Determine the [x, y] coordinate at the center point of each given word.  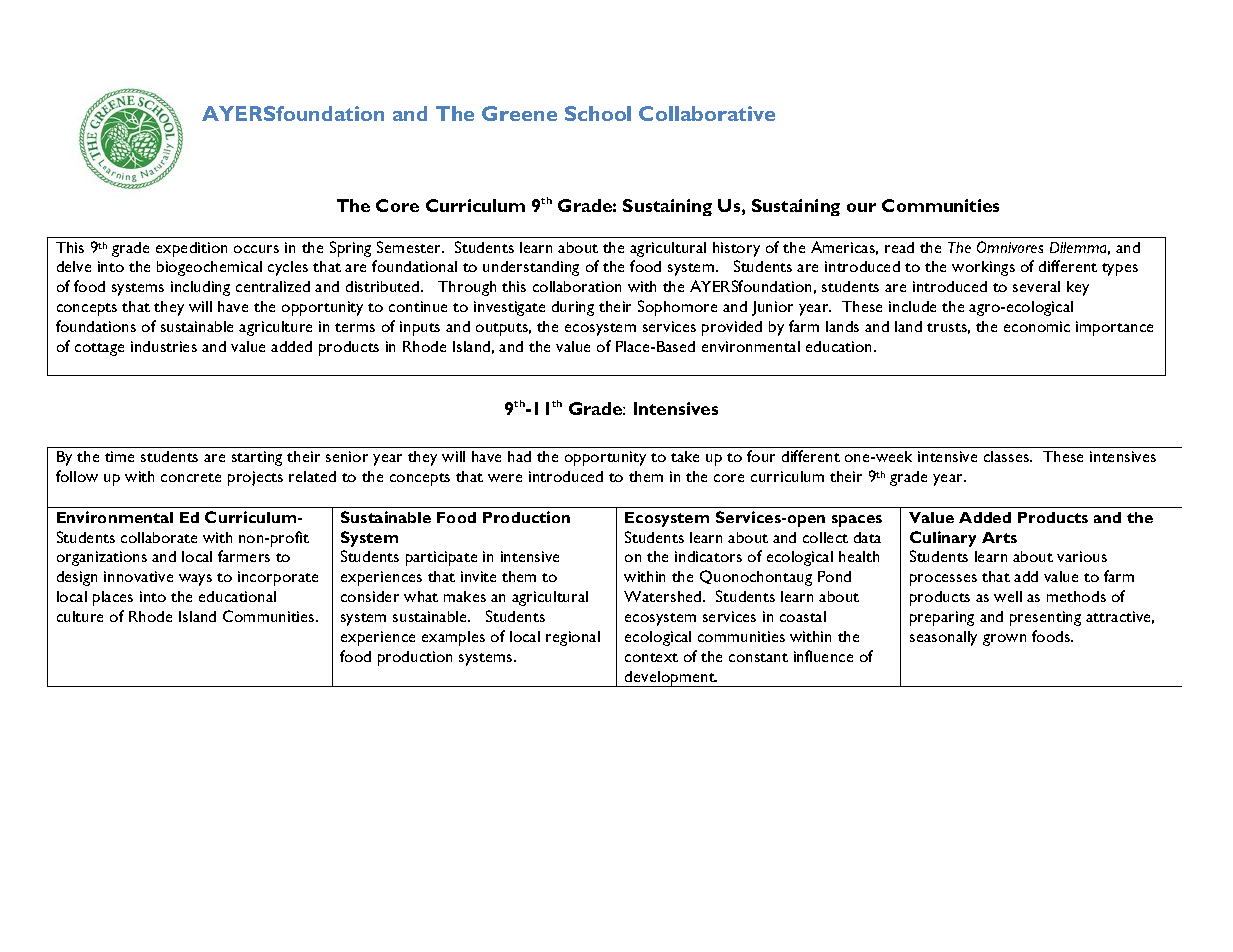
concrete [191, 477]
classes [1008, 456]
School [598, 113]
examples [453, 638]
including [200, 288]
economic [1037, 326]
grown [1004, 640]
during [573, 308]
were [505, 478]
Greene [519, 113]
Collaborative [707, 113]
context [651, 657]
